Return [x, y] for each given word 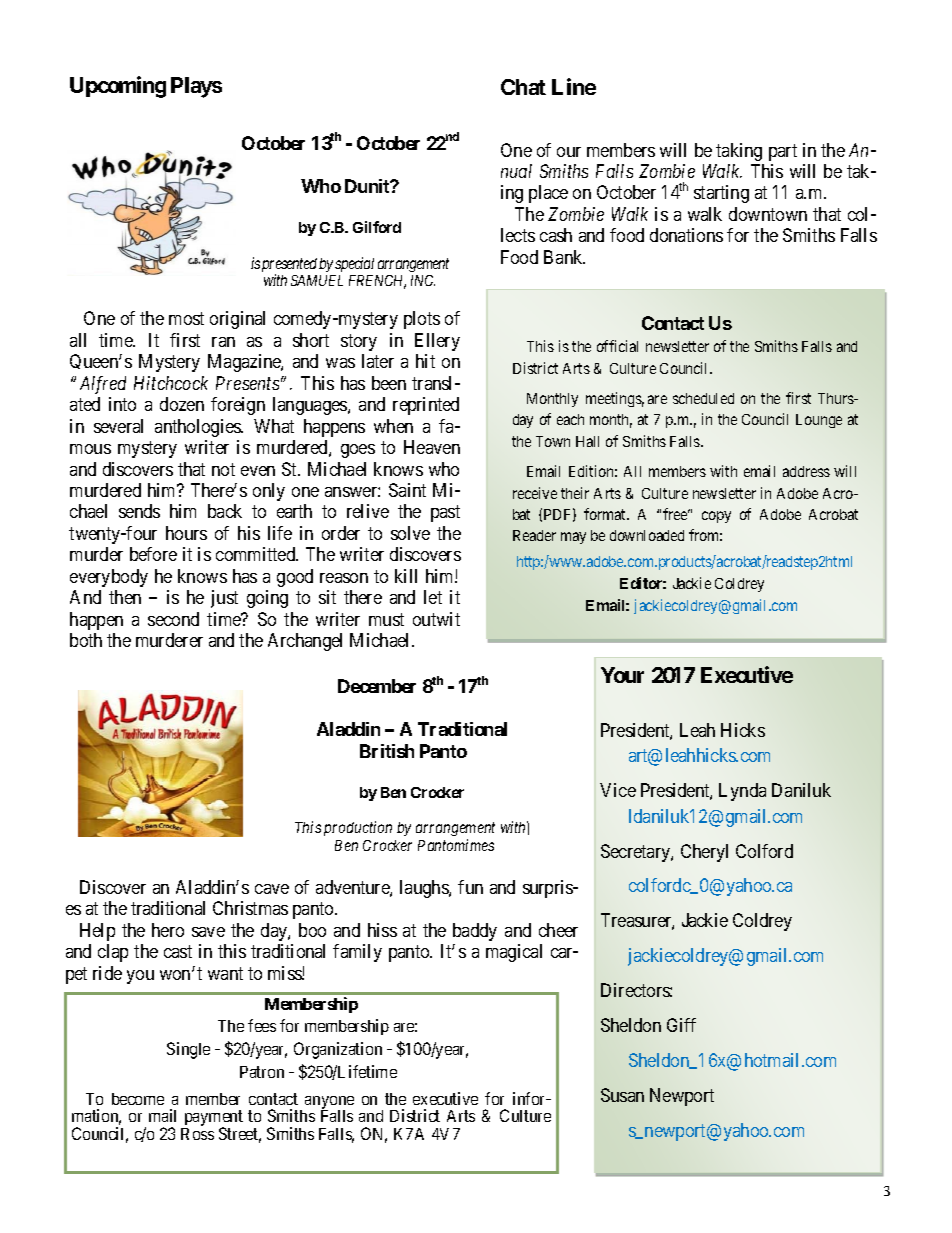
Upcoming [118, 87]
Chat [523, 87]
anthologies [199, 428]
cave [272, 889]
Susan [622, 1095]
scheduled [703, 398]
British [387, 751]
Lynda [742, 792]
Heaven [432, 447]
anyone [329, 1103]
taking [739, 152]
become [138, 1099]
